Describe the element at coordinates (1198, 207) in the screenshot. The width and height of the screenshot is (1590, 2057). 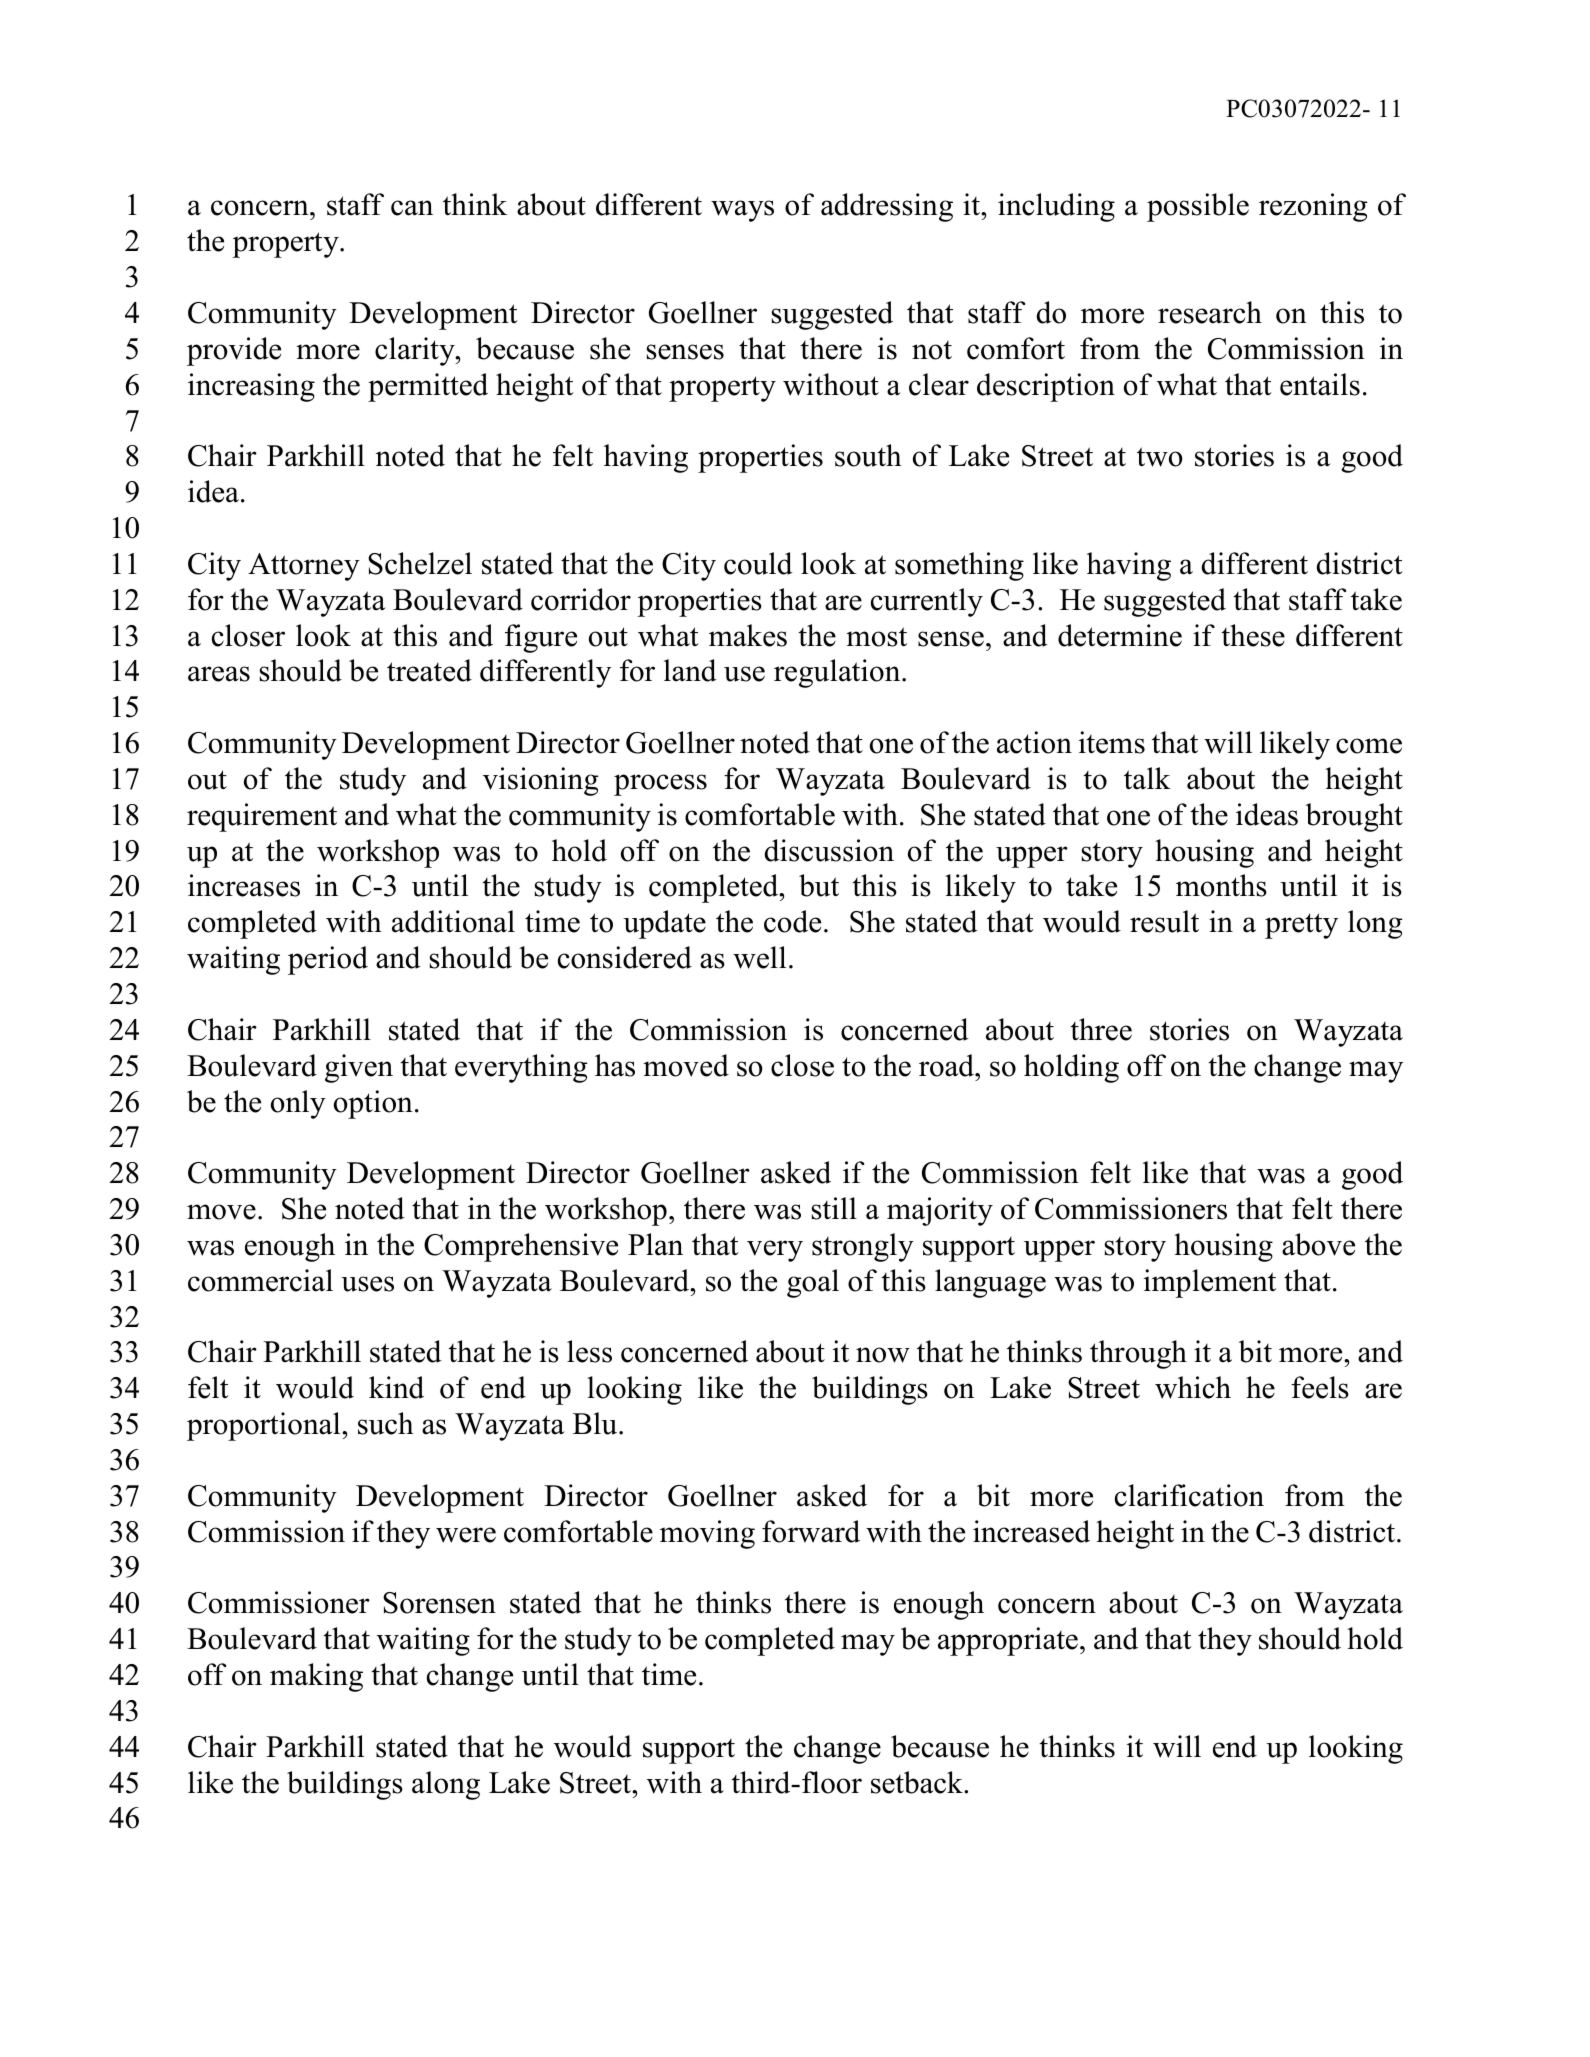
I see `possible` at that location.
